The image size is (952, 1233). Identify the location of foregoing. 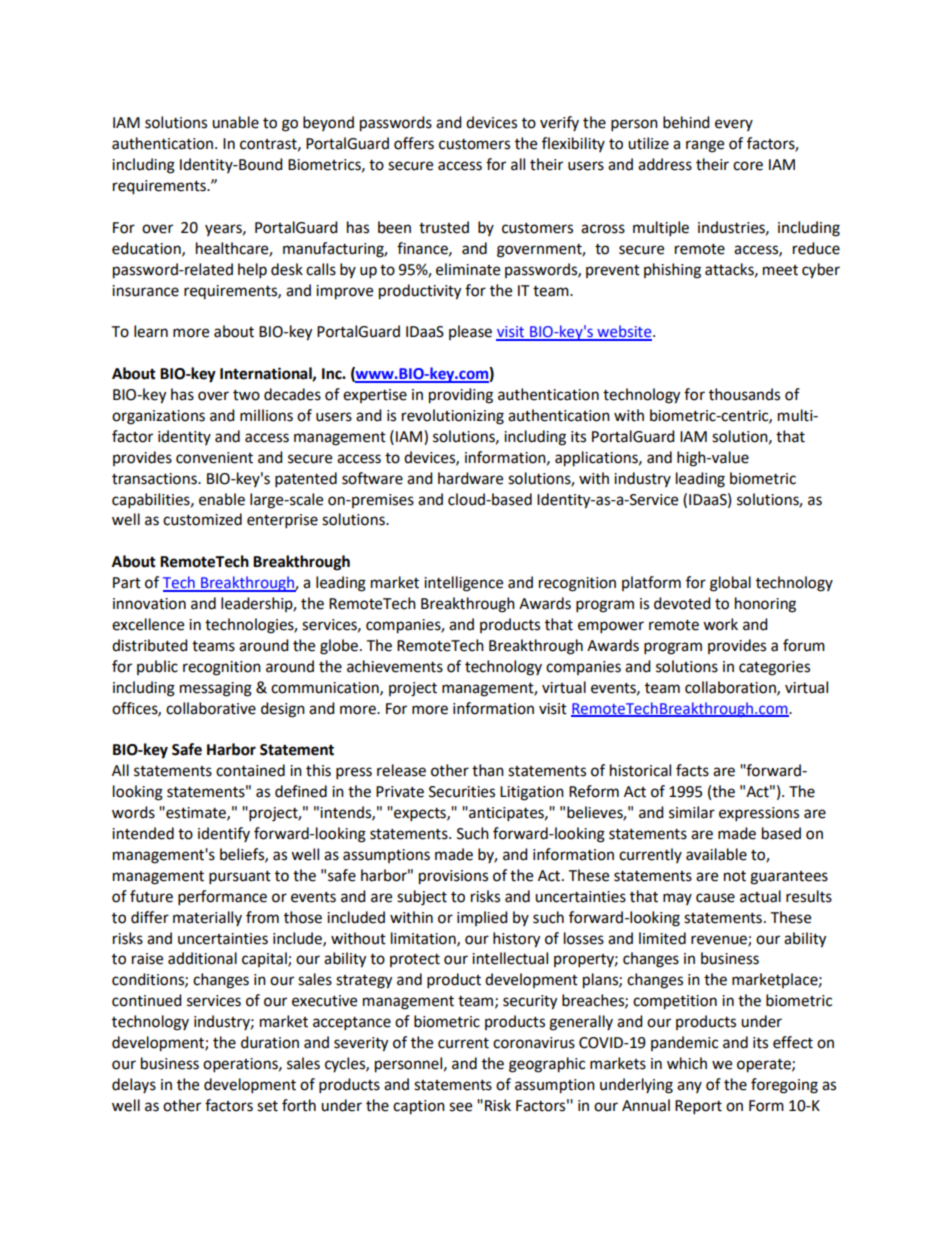
(784, 1086).
